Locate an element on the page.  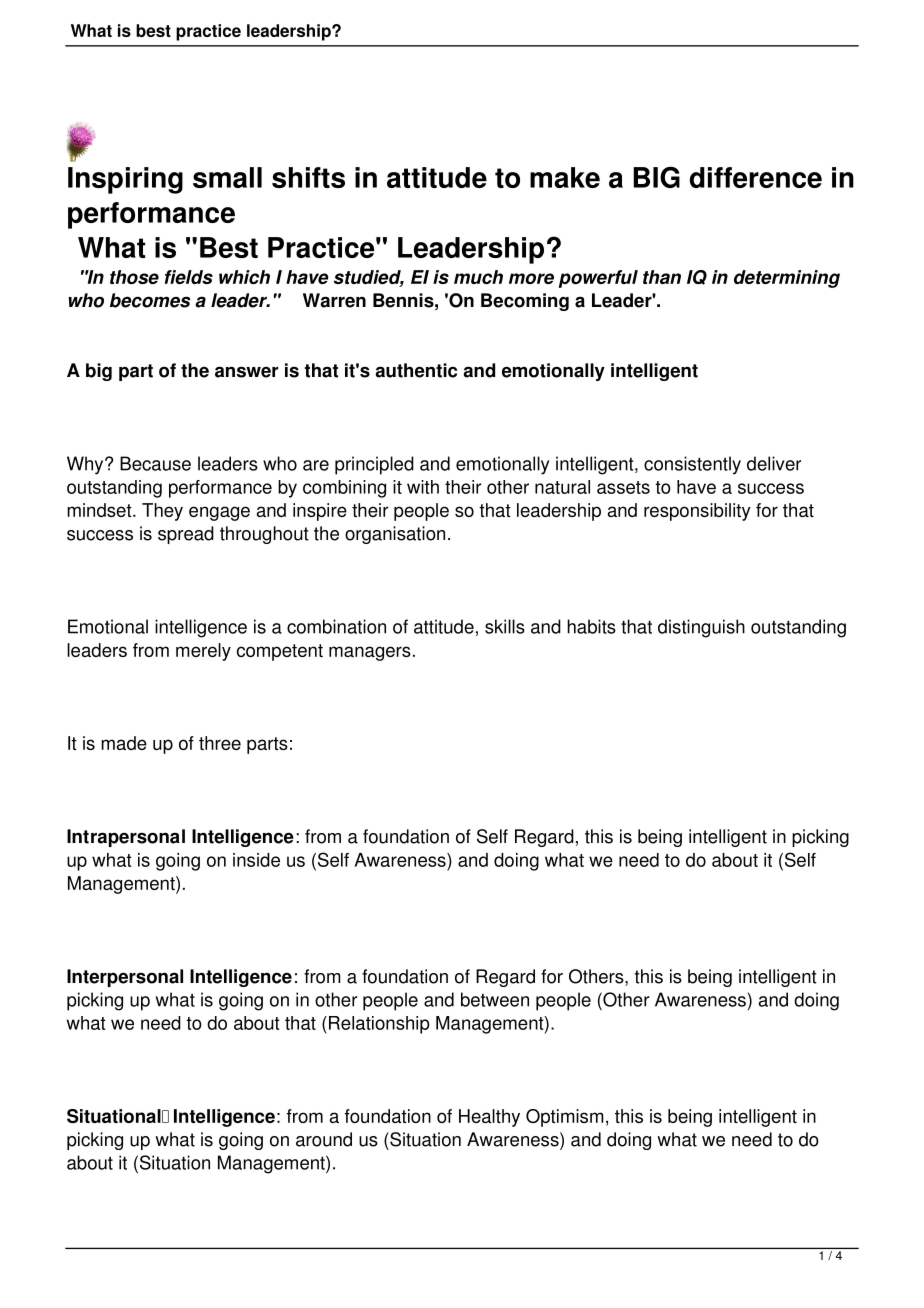
Inspiring is located at coordinates (125, 180).
